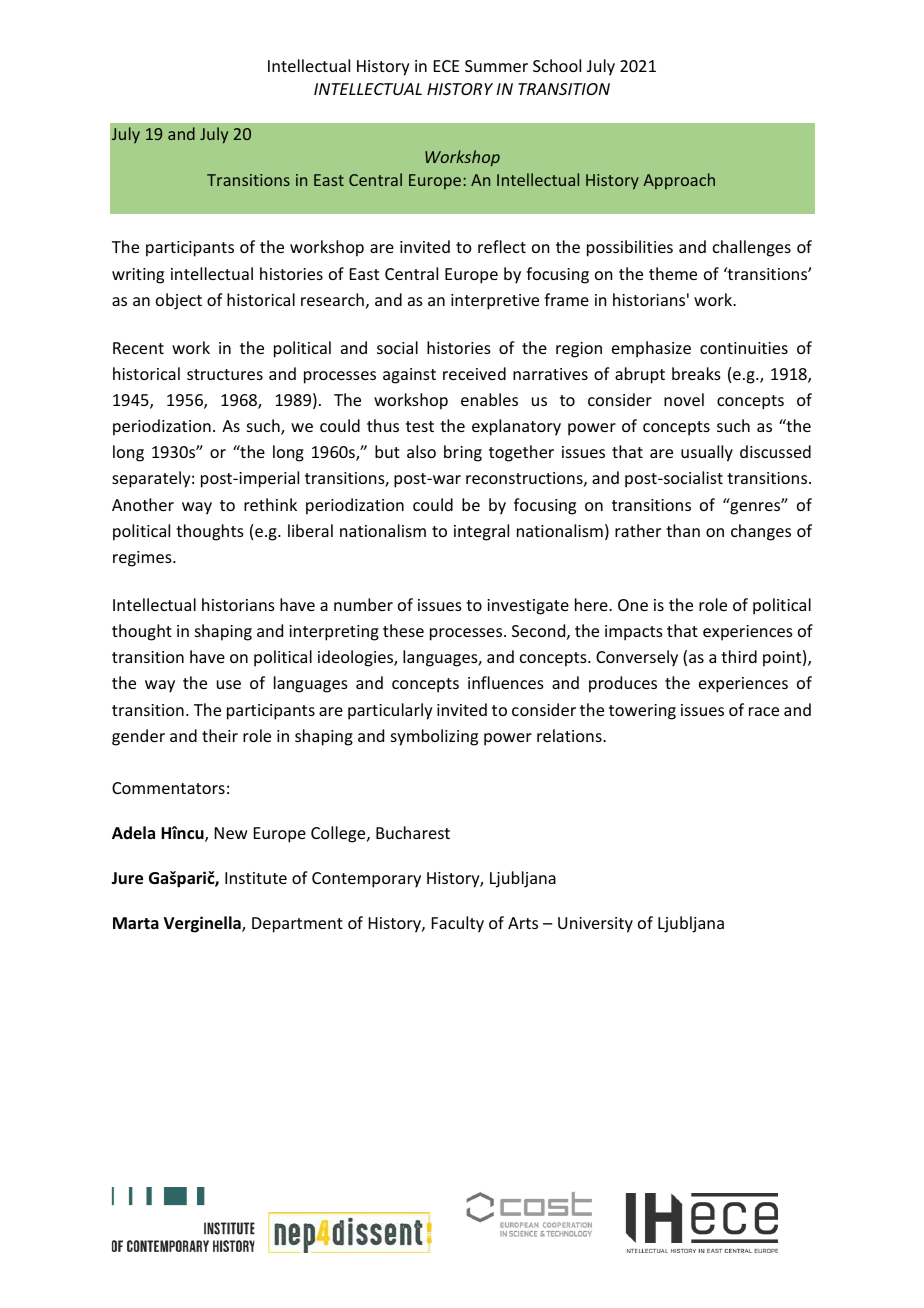 The image size is (924, 1308). Describe the element at coordinates (179, 301) in the page. I see `object` at that location.
